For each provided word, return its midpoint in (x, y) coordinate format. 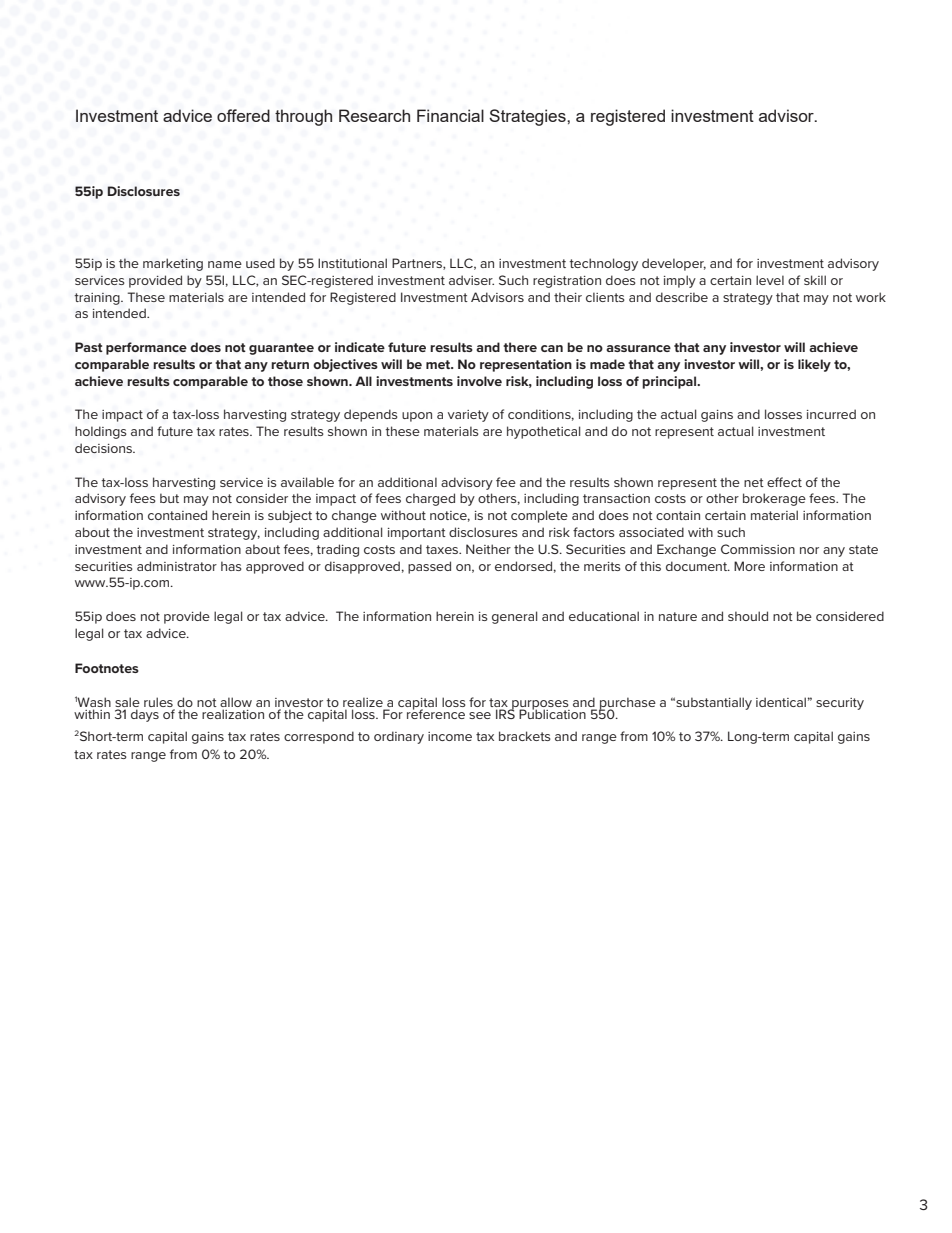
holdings (101, 432)
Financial (450, 115)
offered (243, 115)
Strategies (528, 117)
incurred (831, 414)
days (145, 715)
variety (468, 416)
